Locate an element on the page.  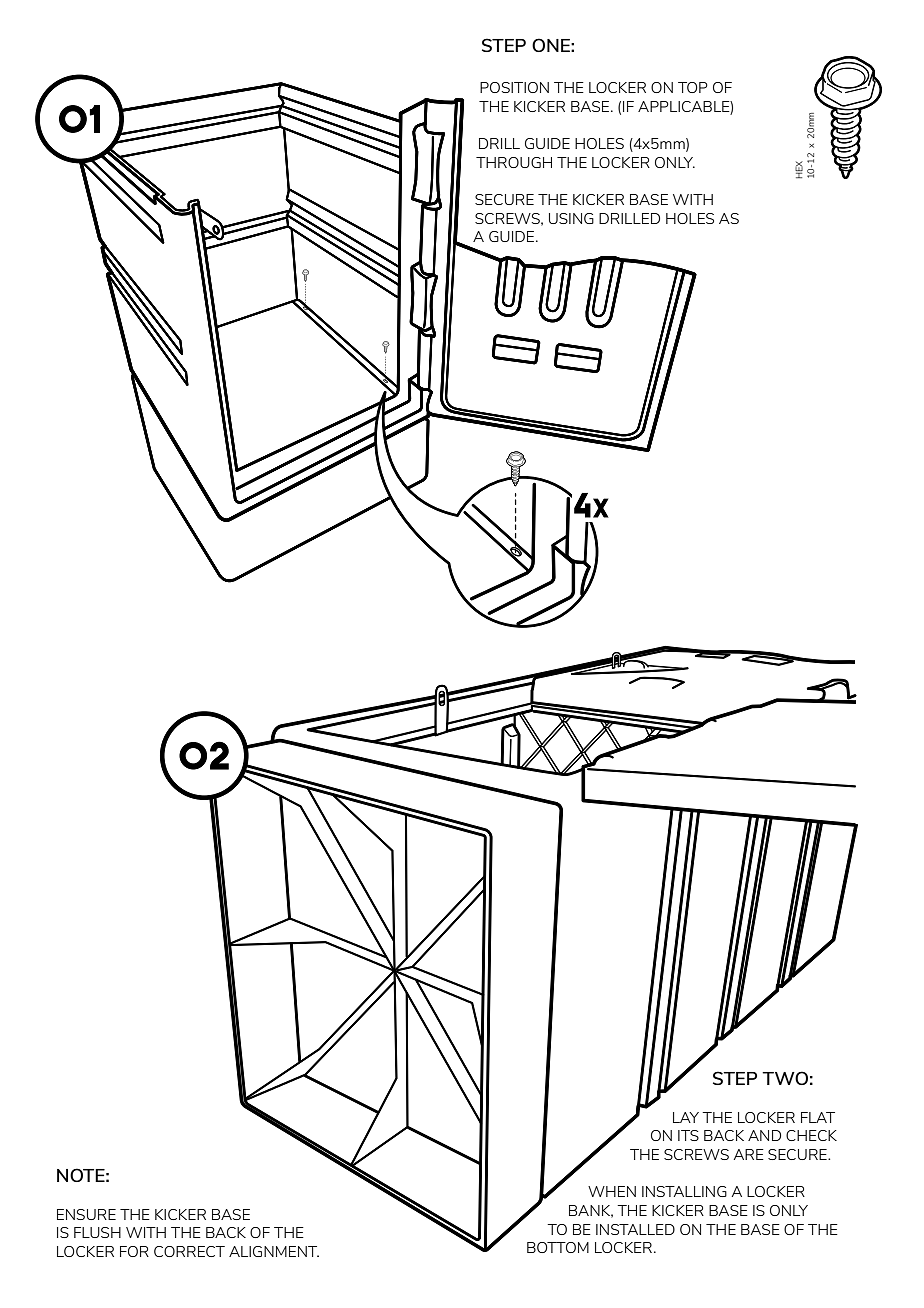
TOP is located at coordinates (693, 87).
